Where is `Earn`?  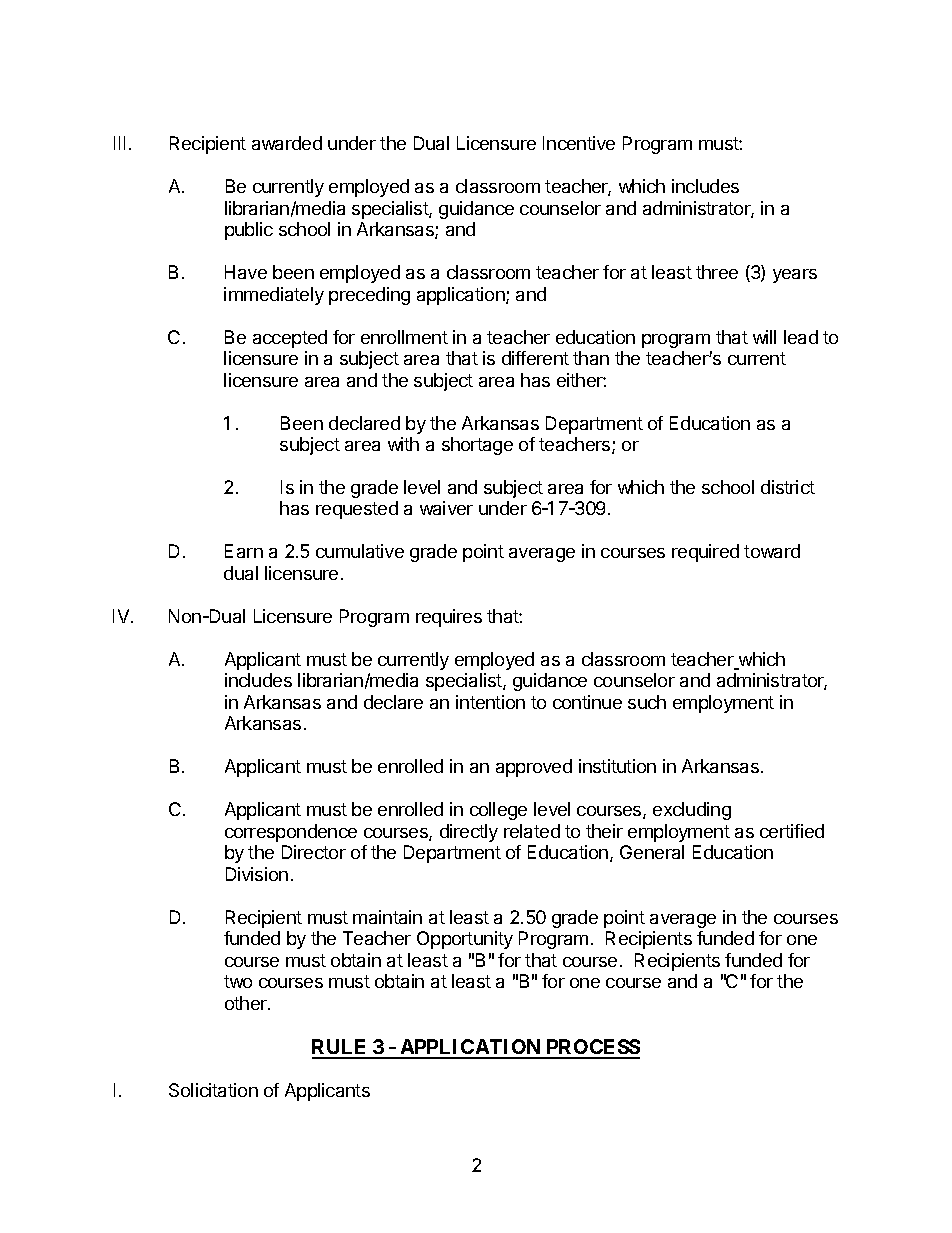 Earn is located at coordinates (244, 551).
